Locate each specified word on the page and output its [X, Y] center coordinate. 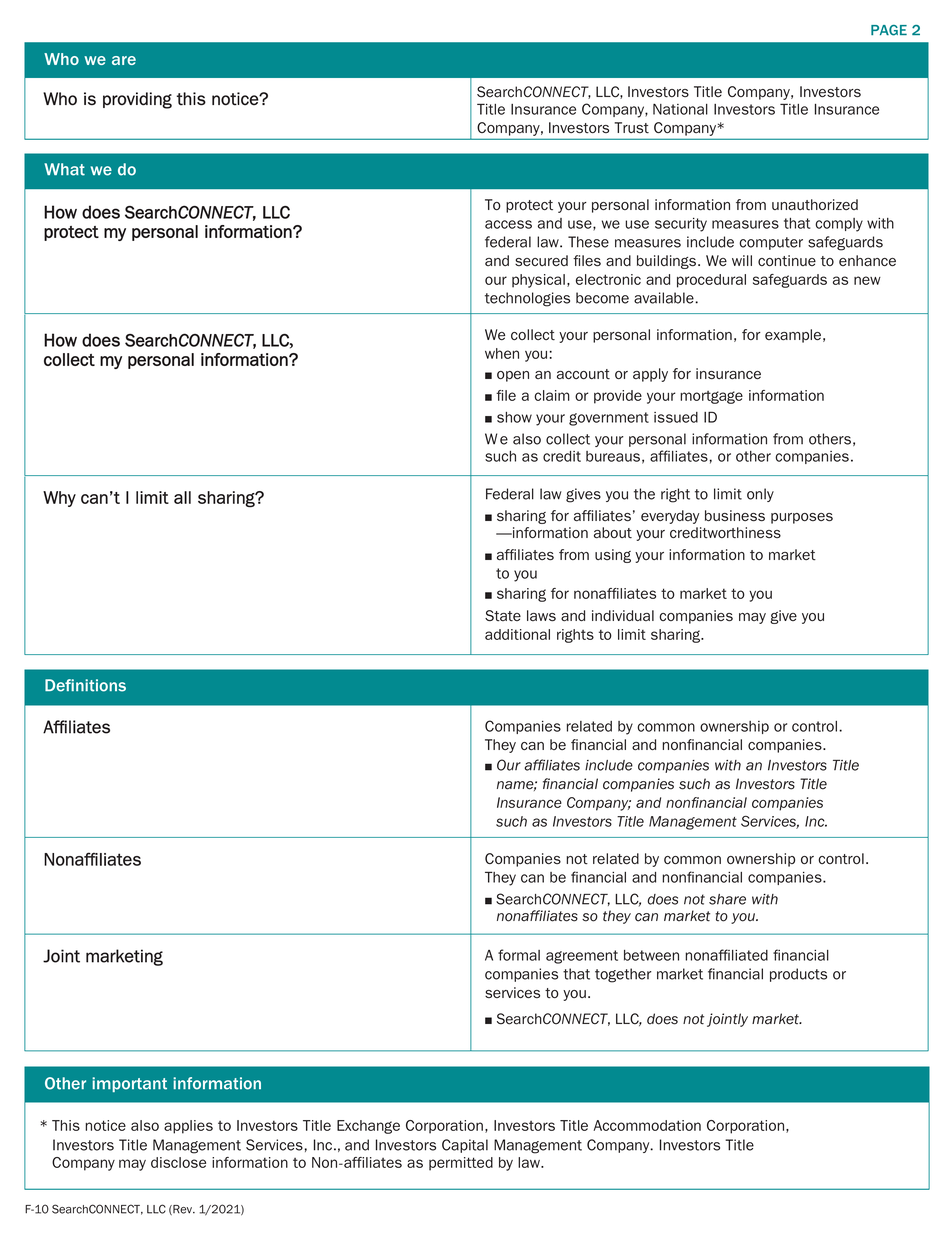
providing [137, 100]
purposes [802, 518]
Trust [631, 128]
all [182, 497]
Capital [465, 1146]
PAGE [889, 30]
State [503, 616]
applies [188, 1127]
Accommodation [647, 1125]
